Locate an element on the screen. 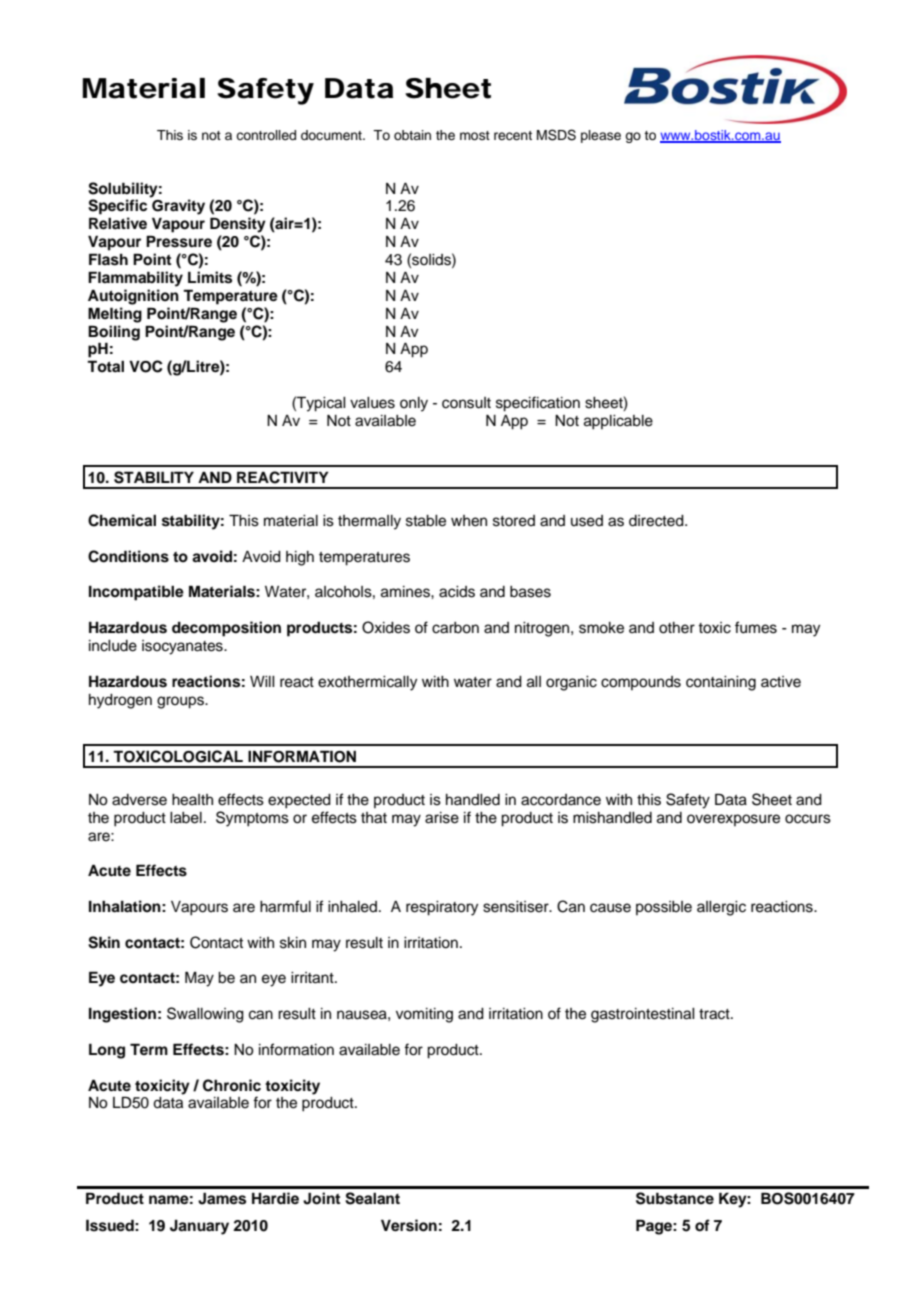  consult is located at coordinates (466, 403).
